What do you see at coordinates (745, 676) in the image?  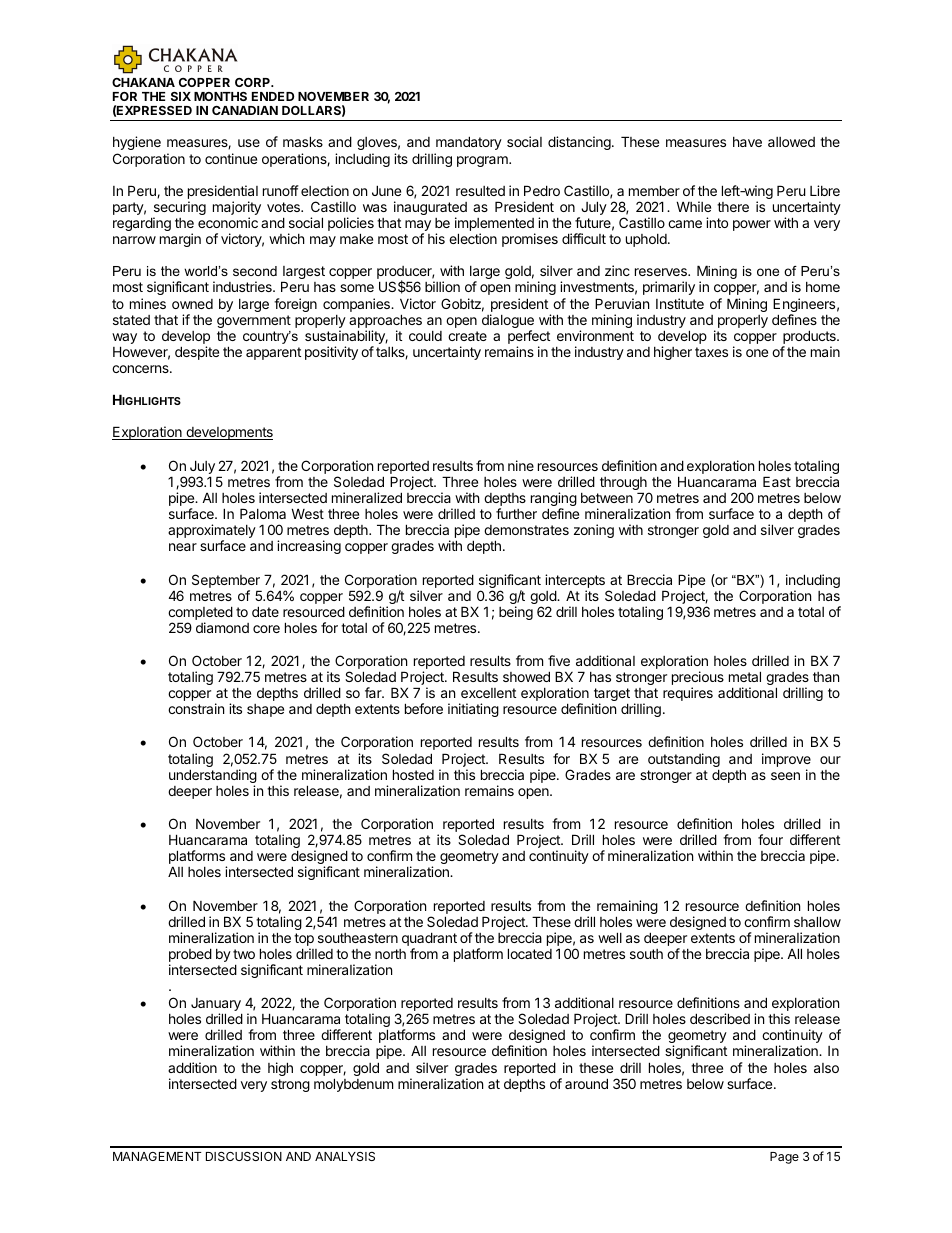 I see `metal` at bounding box center [745, 676].
